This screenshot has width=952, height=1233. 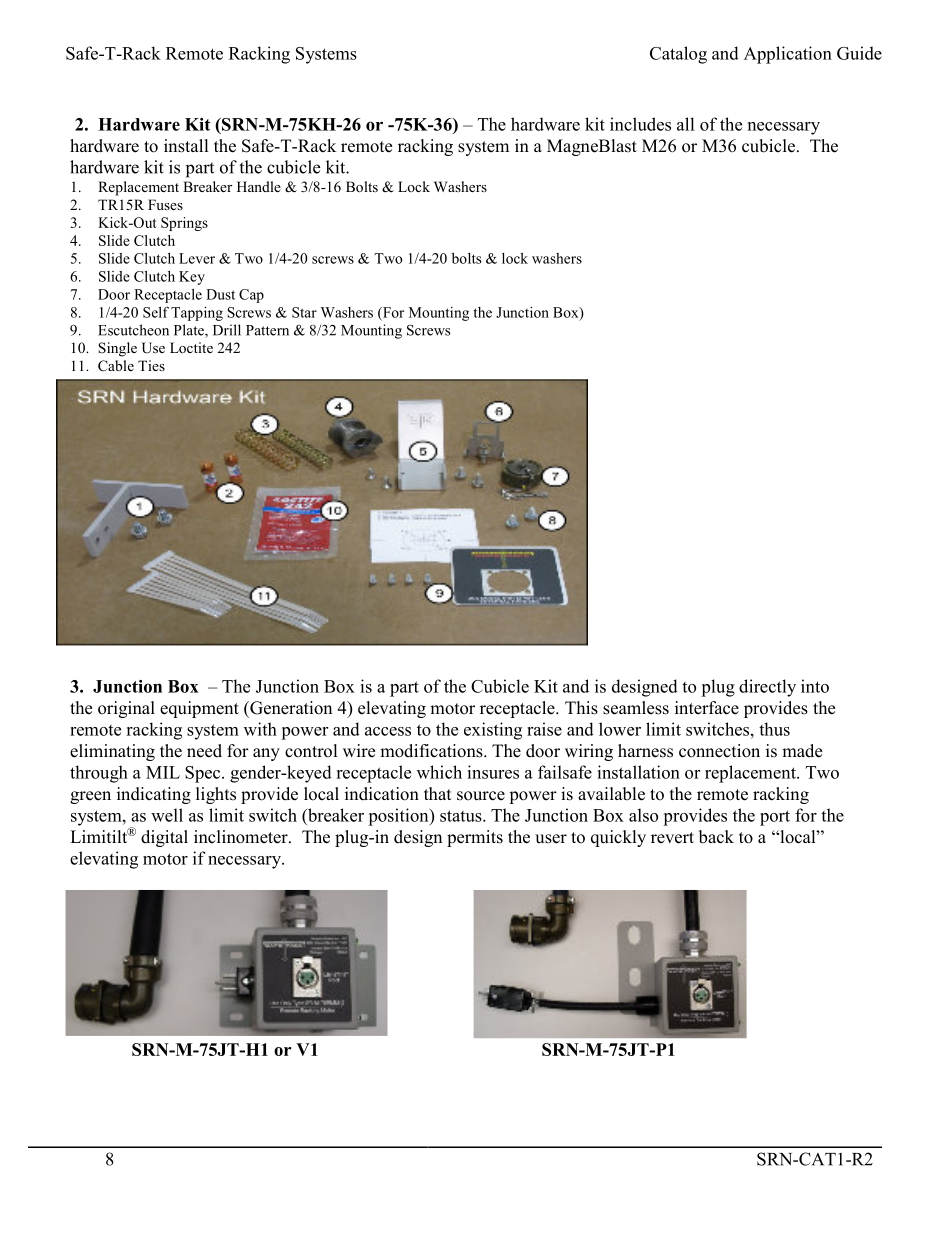 I want to click on Ties, so click(x=151, y=365).
